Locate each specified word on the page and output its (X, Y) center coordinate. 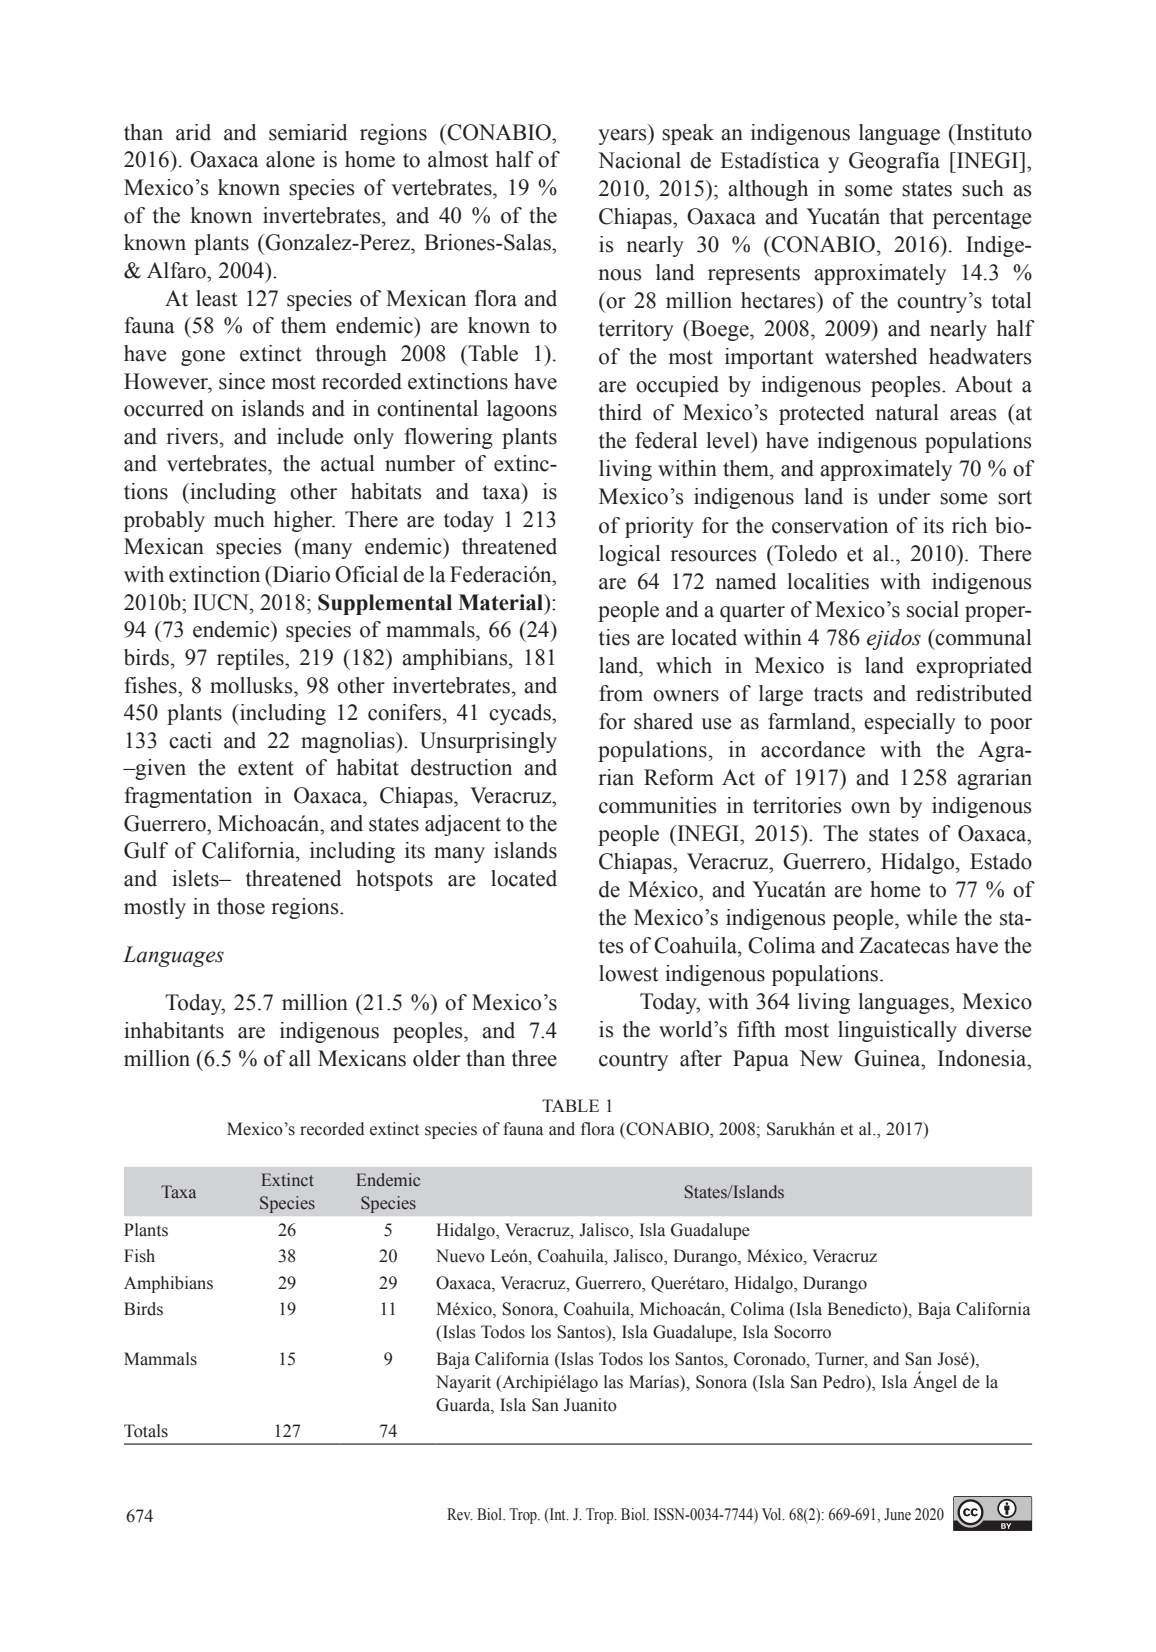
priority (659, 527)
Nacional (639, 160)
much (239, 519)
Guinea (888, 1058)
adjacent (463, 825)
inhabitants (174, 1030)
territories (797, 805)
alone (290, 159)
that (907, 216)
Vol (773, 1514)
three (534, 1058)
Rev (460, 1514)
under (904, 496)
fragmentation (188, 797)
